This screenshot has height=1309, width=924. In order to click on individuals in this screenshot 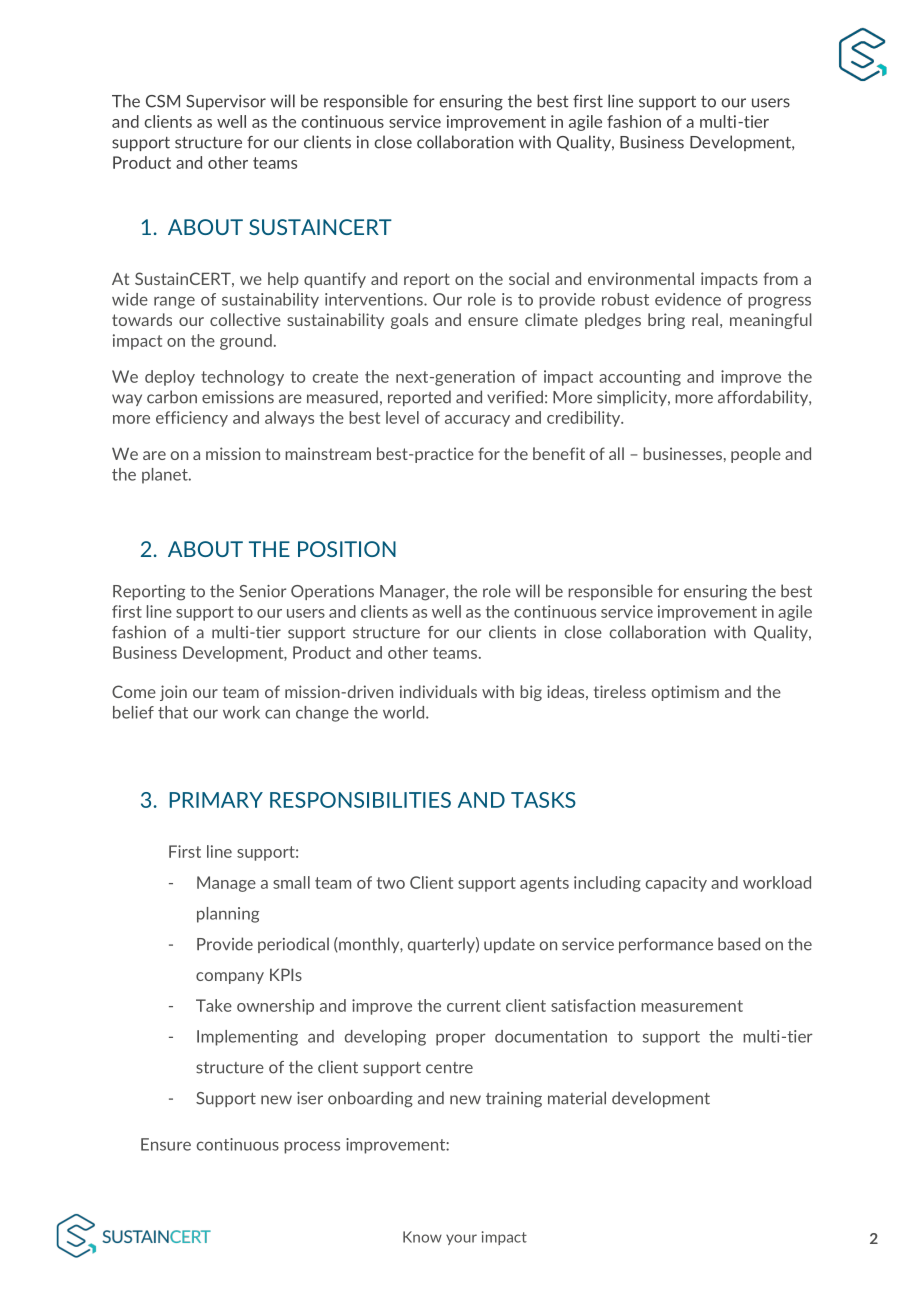, I will do `click(438, 691)`.
